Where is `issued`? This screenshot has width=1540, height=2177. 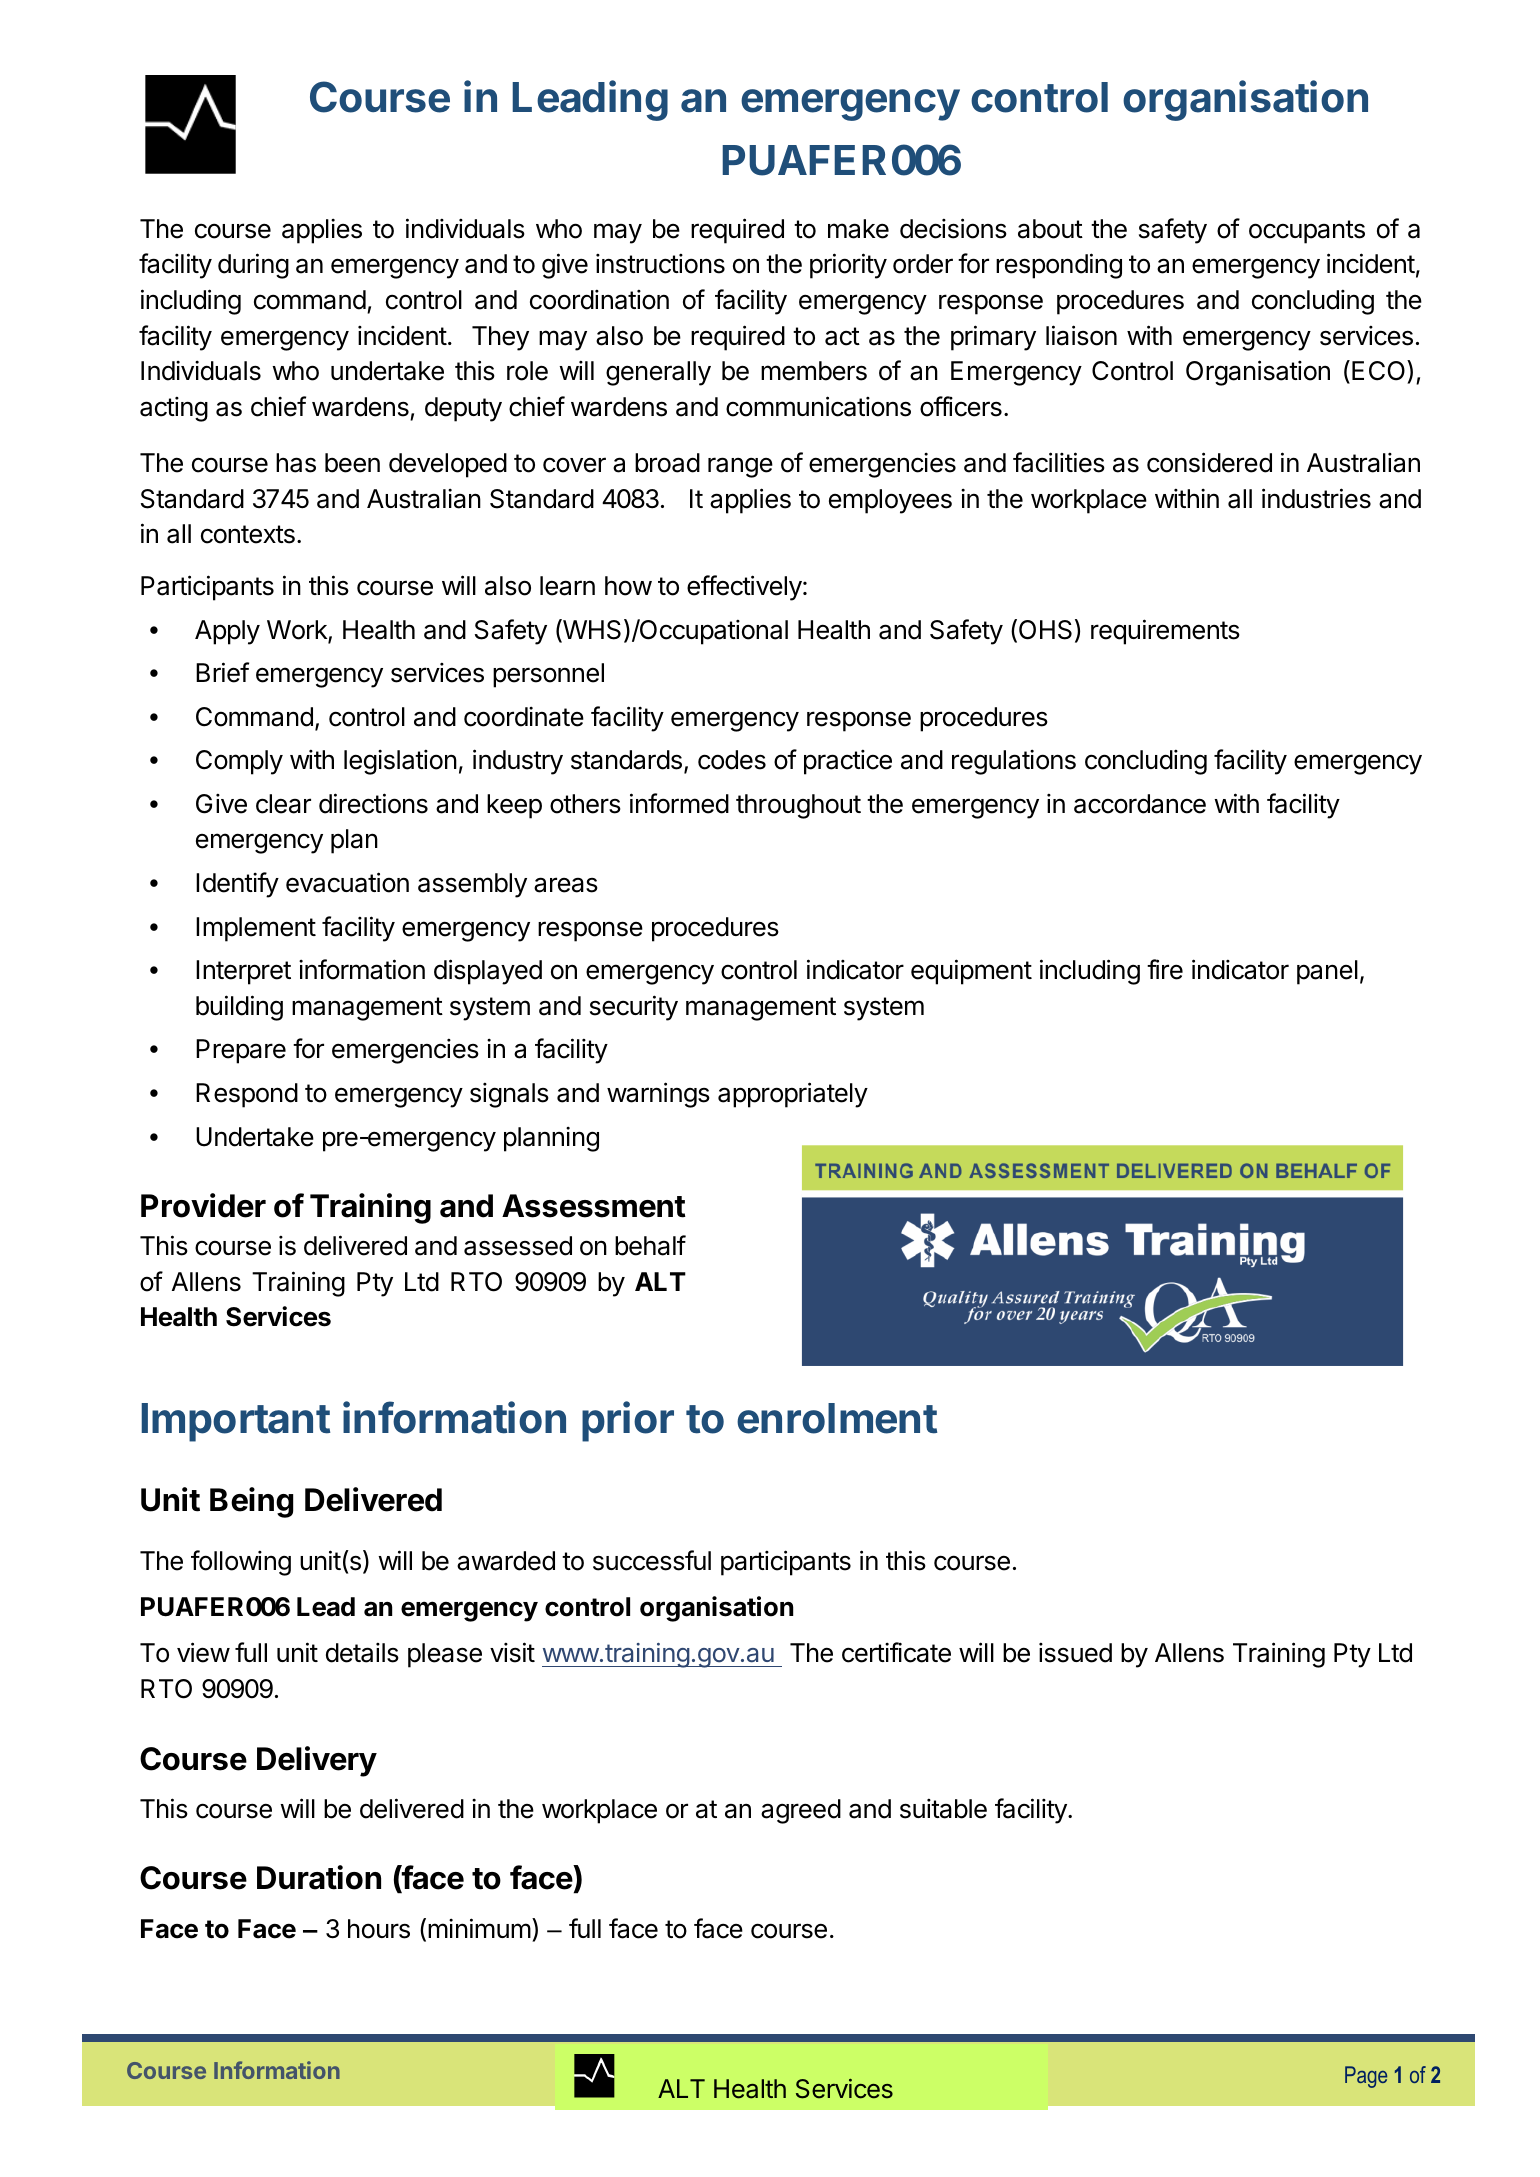 issued is located at coordinates (1075, 1653).
